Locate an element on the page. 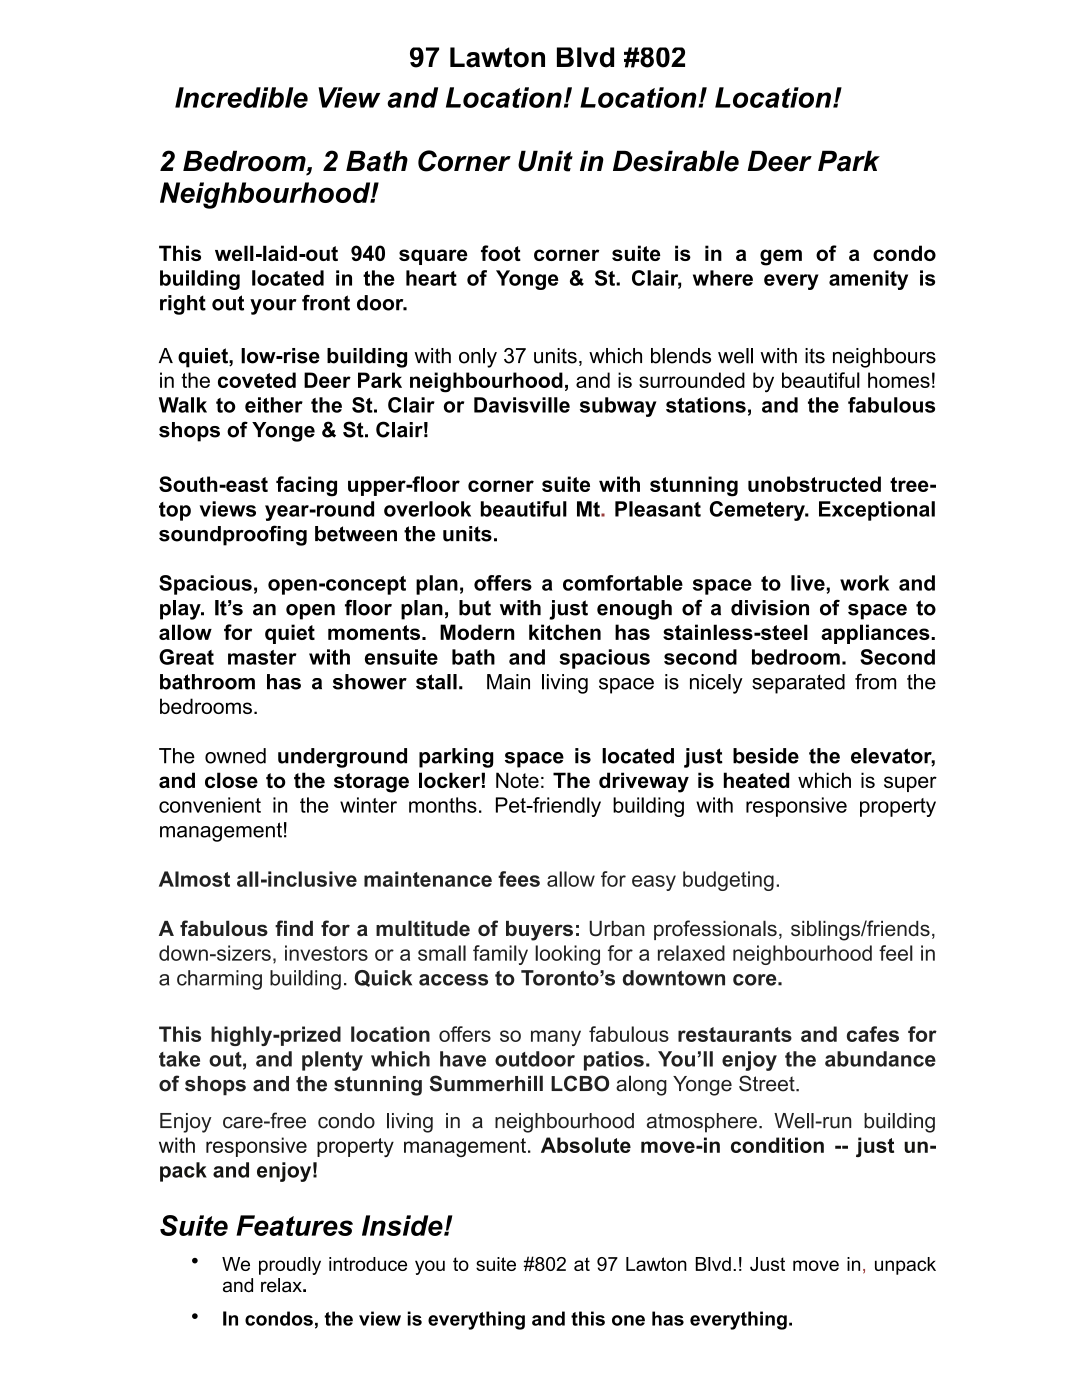 The image size is (1079, 1396). Incredible is located at coordinates (241, 97).
